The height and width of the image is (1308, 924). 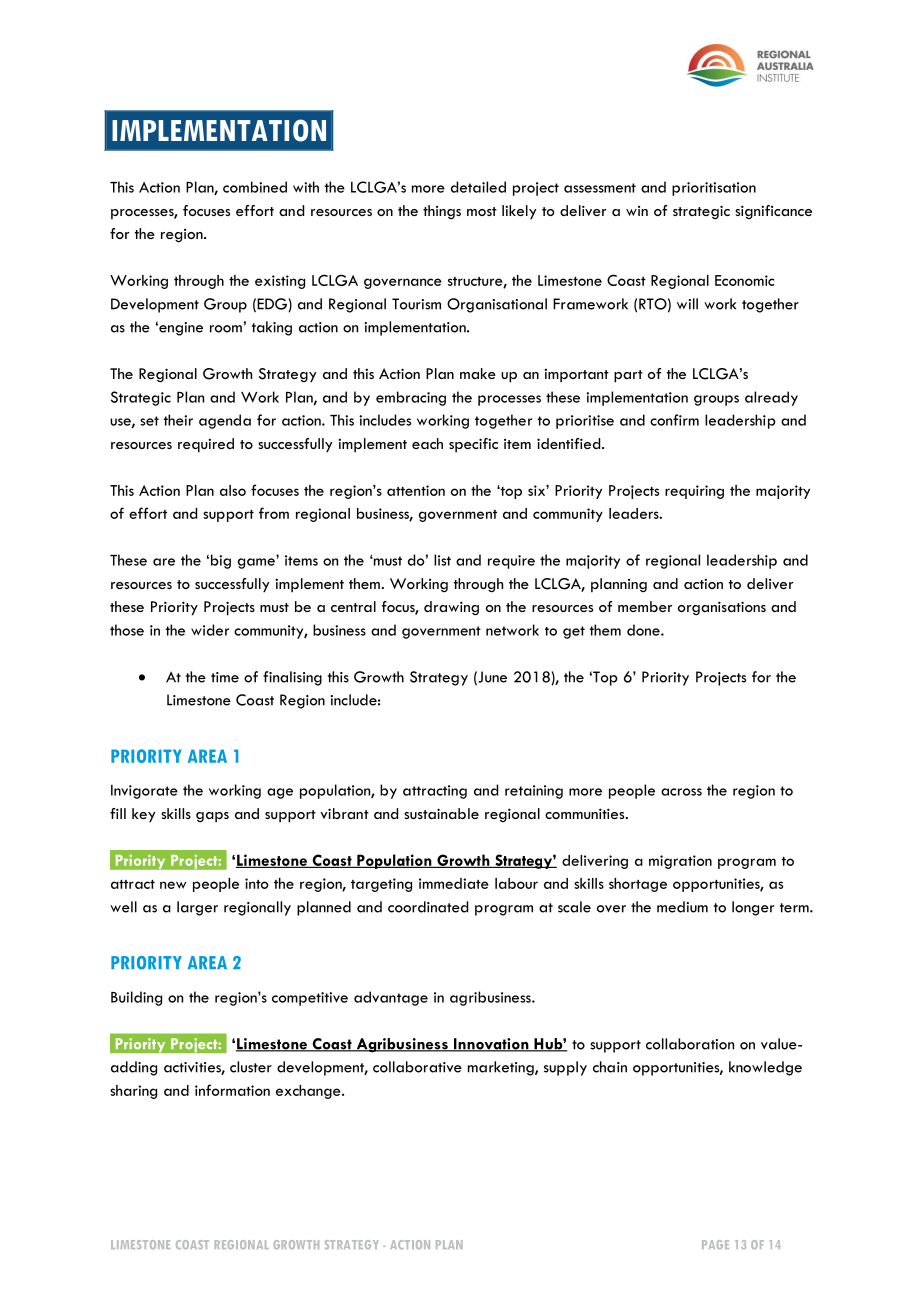 I want to click on list, so click(x=442, y=560).
